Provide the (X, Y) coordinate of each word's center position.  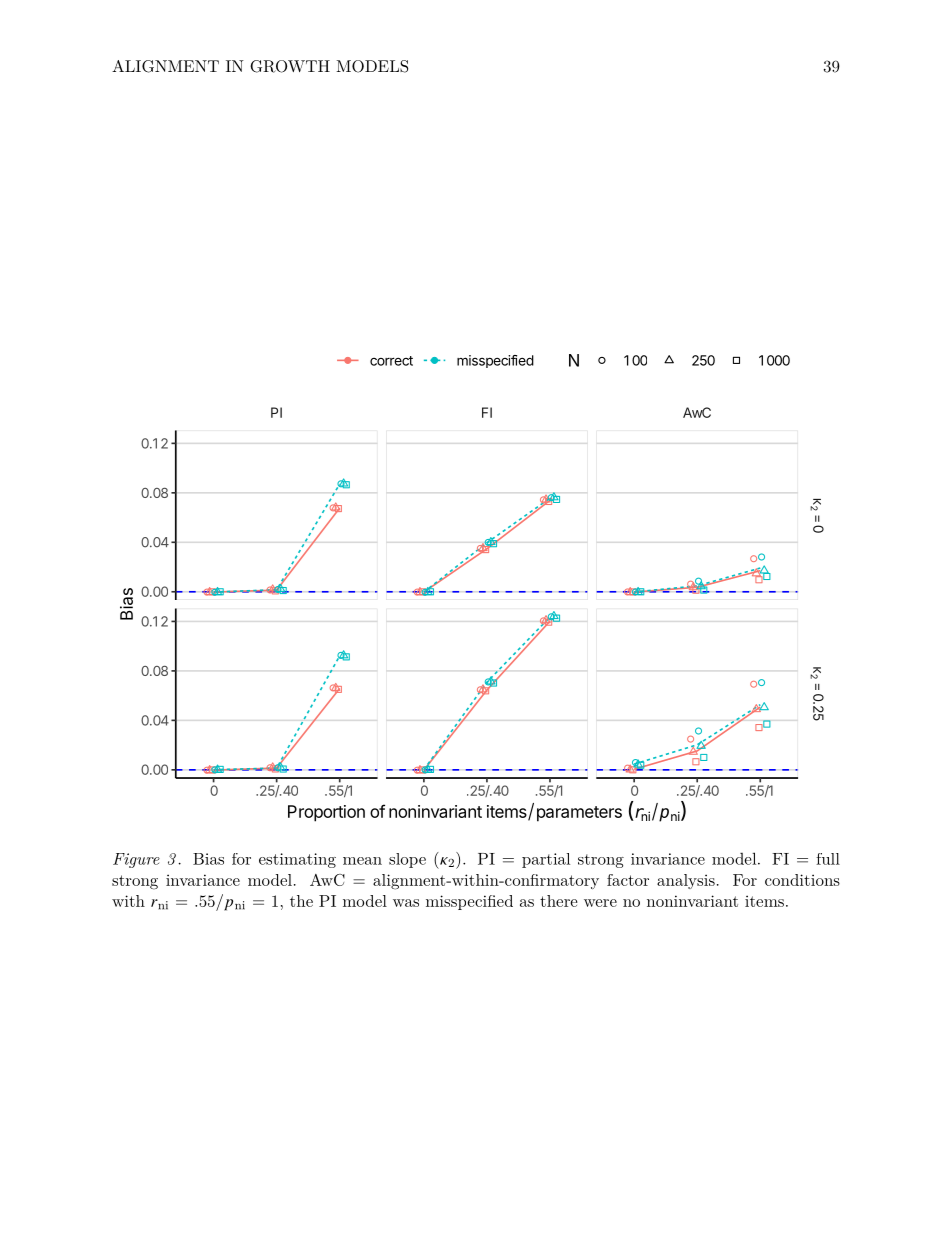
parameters (579, 814)
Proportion (326, 813)
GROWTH (290, 66)
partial (546, 860)
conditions (802, 880)
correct (391, 361)
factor (628, 880)
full (828, 859)
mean (362, 861)
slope (407, 860)
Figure (136, 860)
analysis (686, 881)
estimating (297, 860)
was (406, 903)
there (559, 901)
